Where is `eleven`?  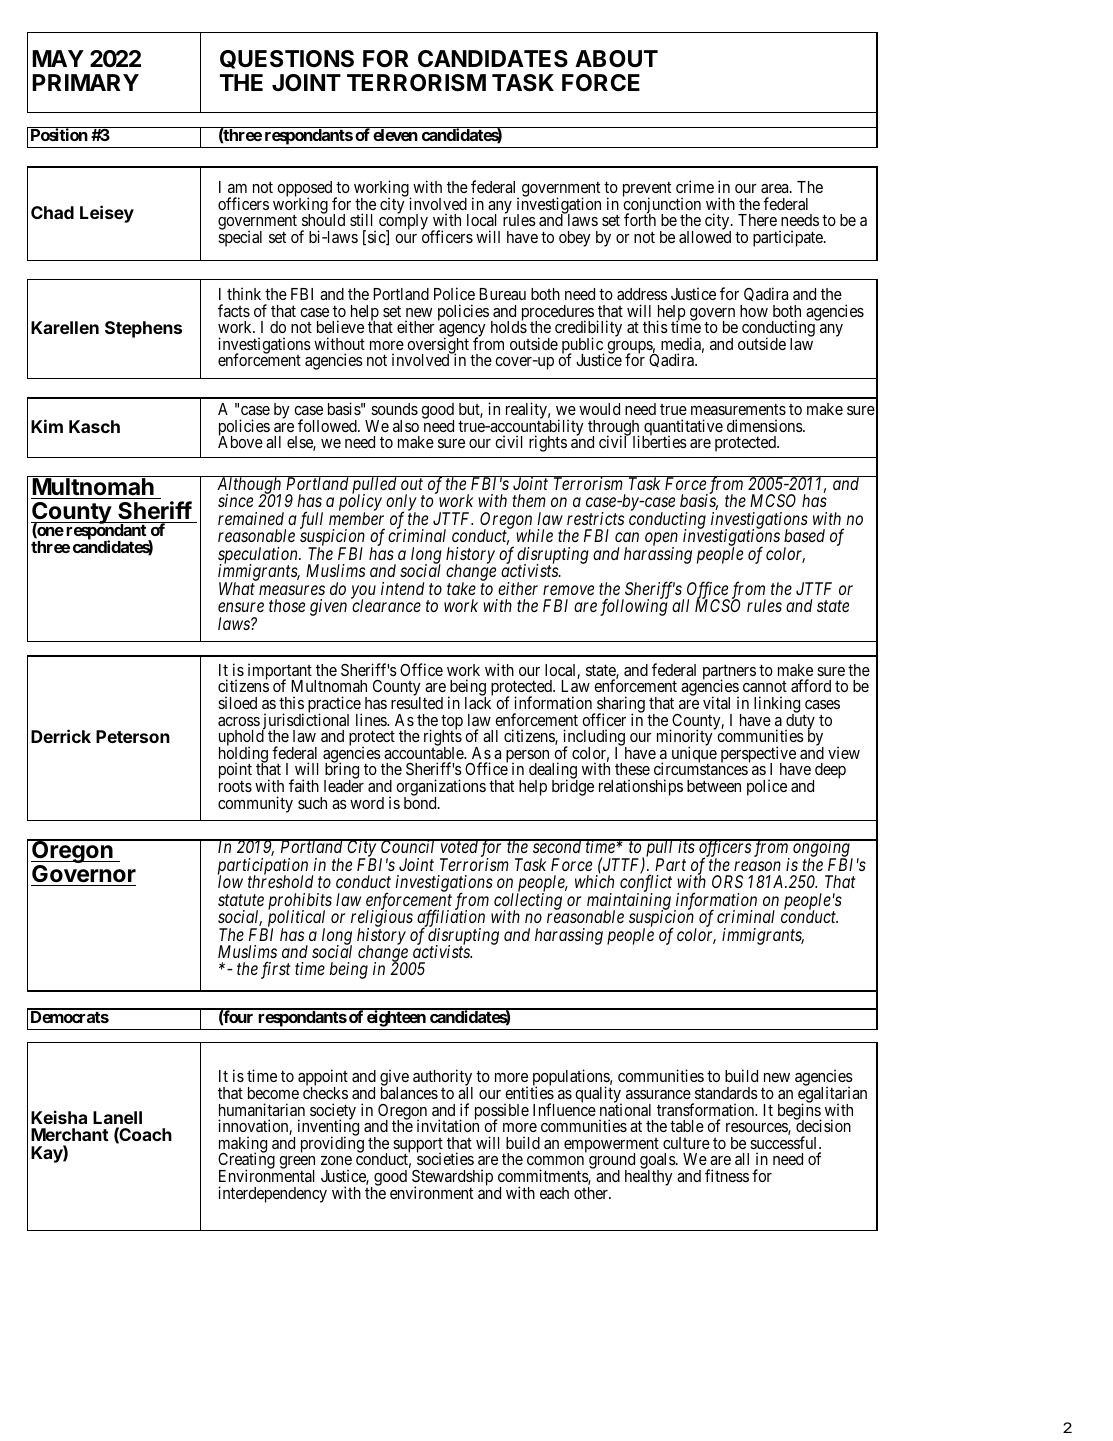 eleven is located at coordinates (395, 135).
